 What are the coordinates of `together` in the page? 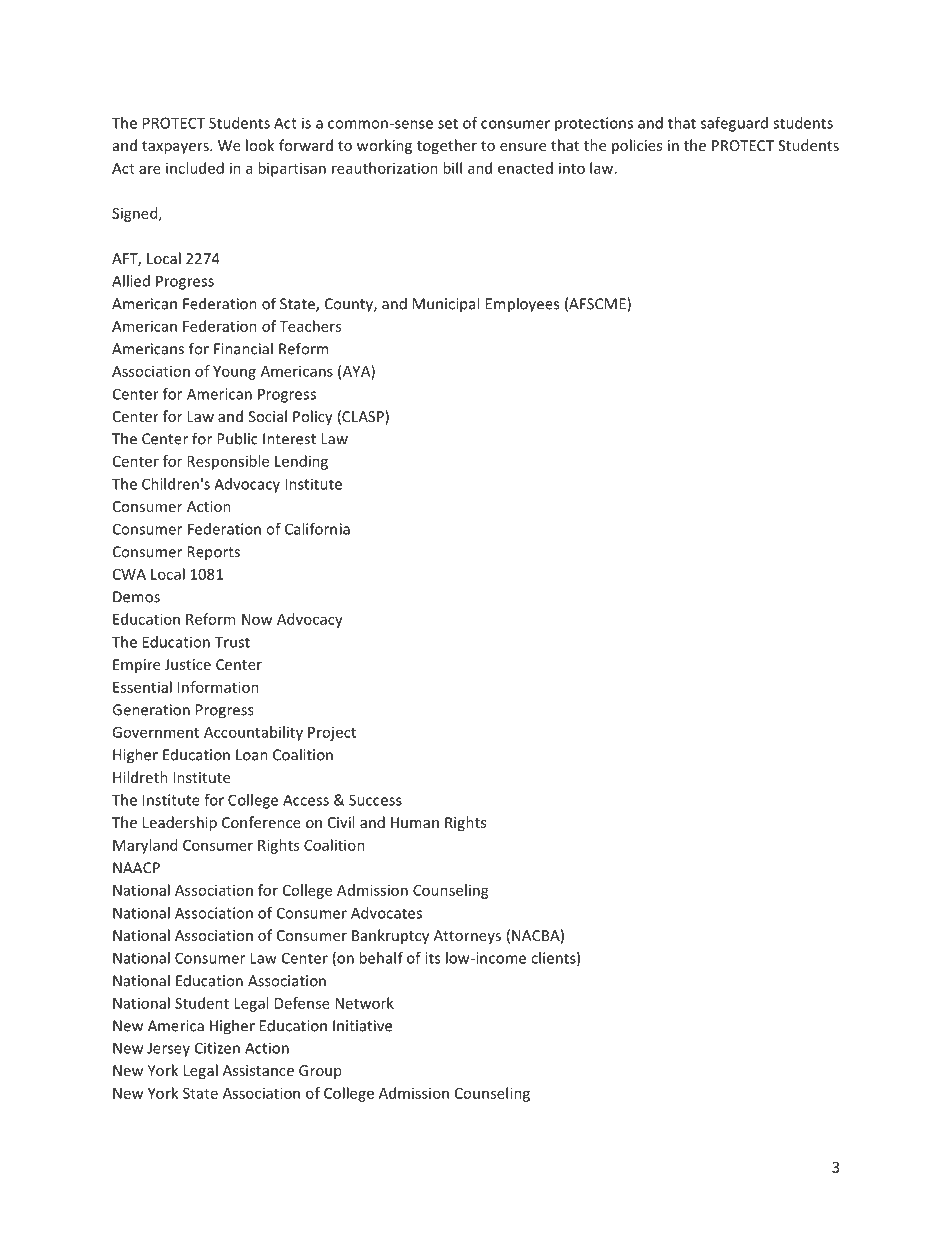 It's located at (447, 146).
